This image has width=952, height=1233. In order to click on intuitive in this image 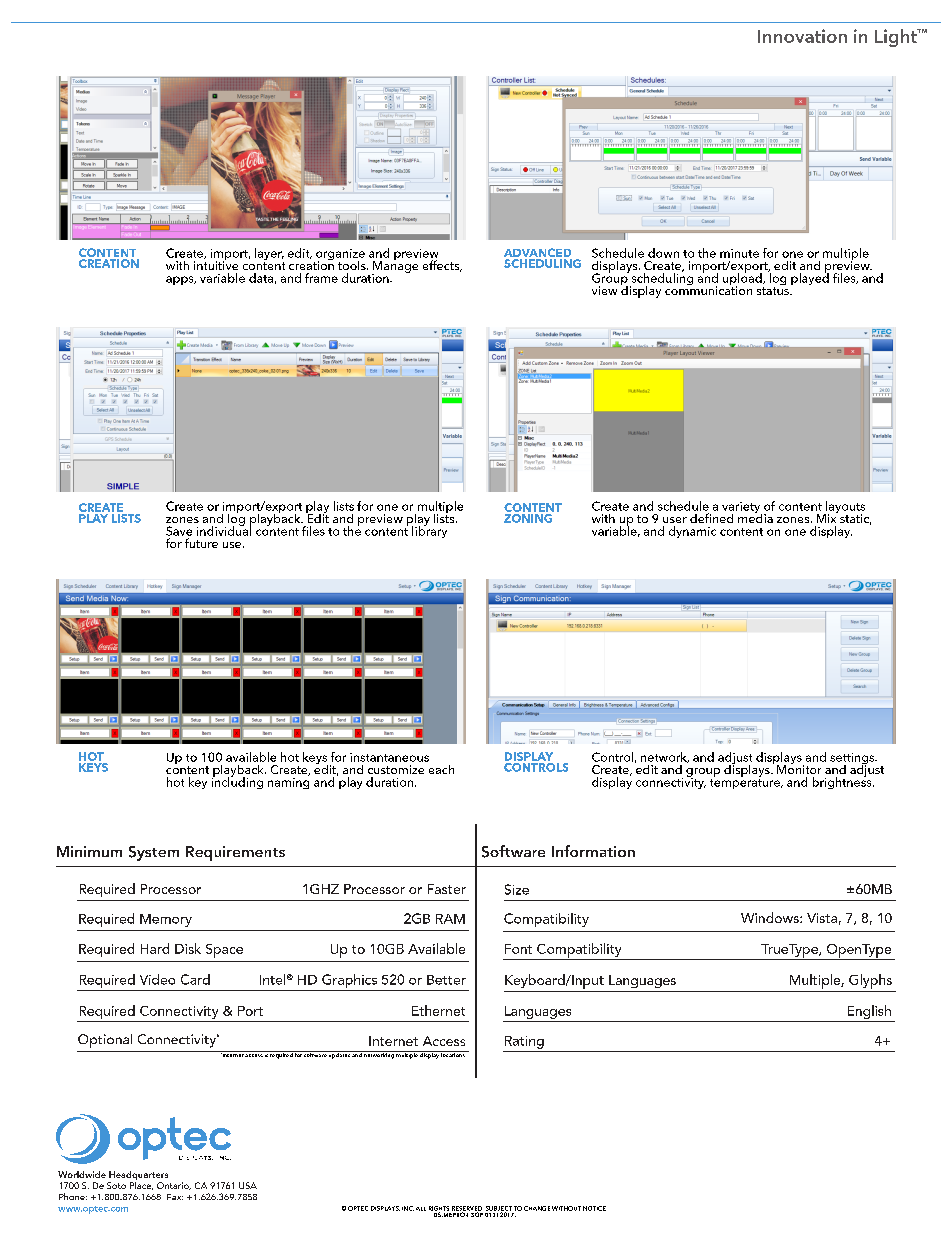, I will do `click(216, 264)`.
